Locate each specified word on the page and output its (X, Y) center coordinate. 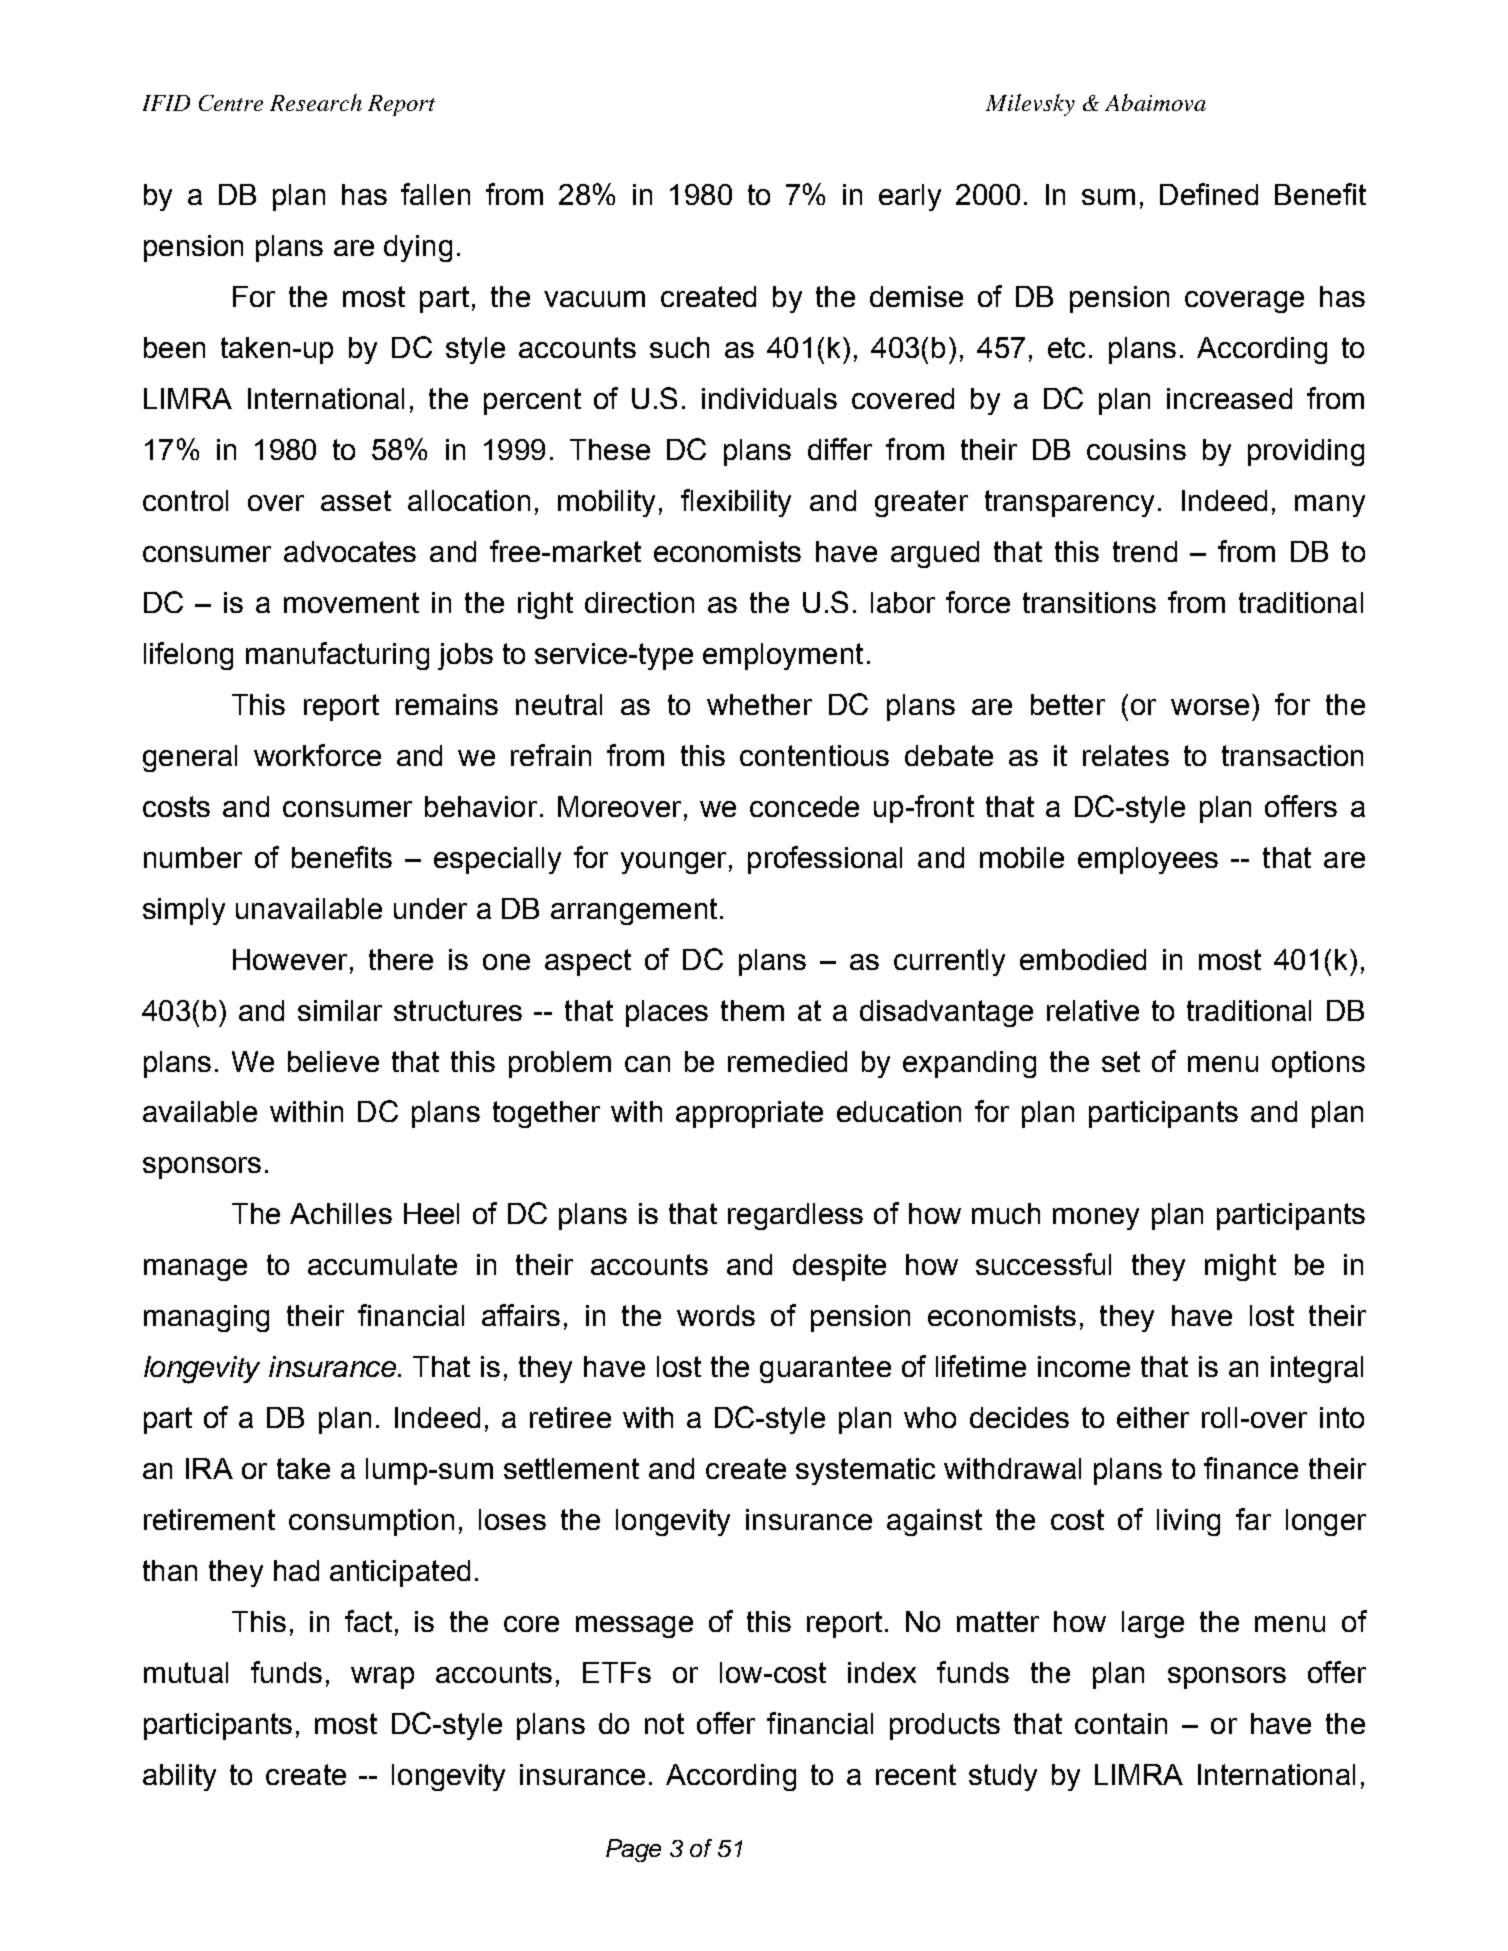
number (193, 857)
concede (804, 806)
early (910, 197)
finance (1251, 1468)
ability (179, 1777)
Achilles (341, 1213)
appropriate (749, 1114)
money (1096, 1219)
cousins (1136, 449)
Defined (1209, 194)
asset (356, 500)
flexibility (736, 503)
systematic (865, 1471)
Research (316, 102)
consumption (371, 1522)
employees (1148, 860)
